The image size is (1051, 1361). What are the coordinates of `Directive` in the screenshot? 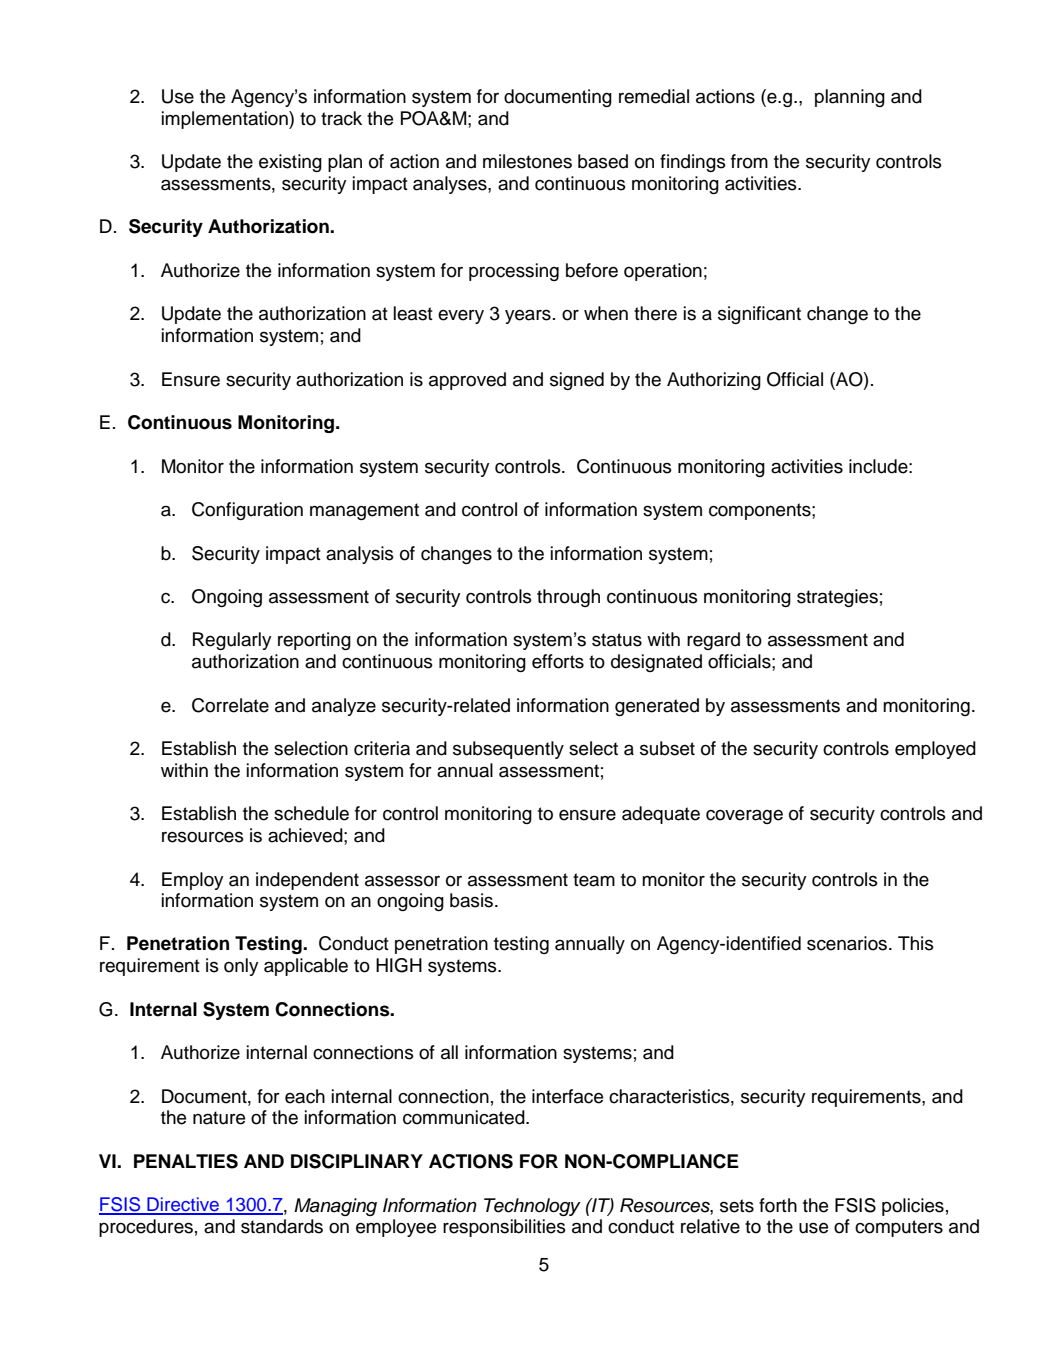 It's located at (183, 1205).
